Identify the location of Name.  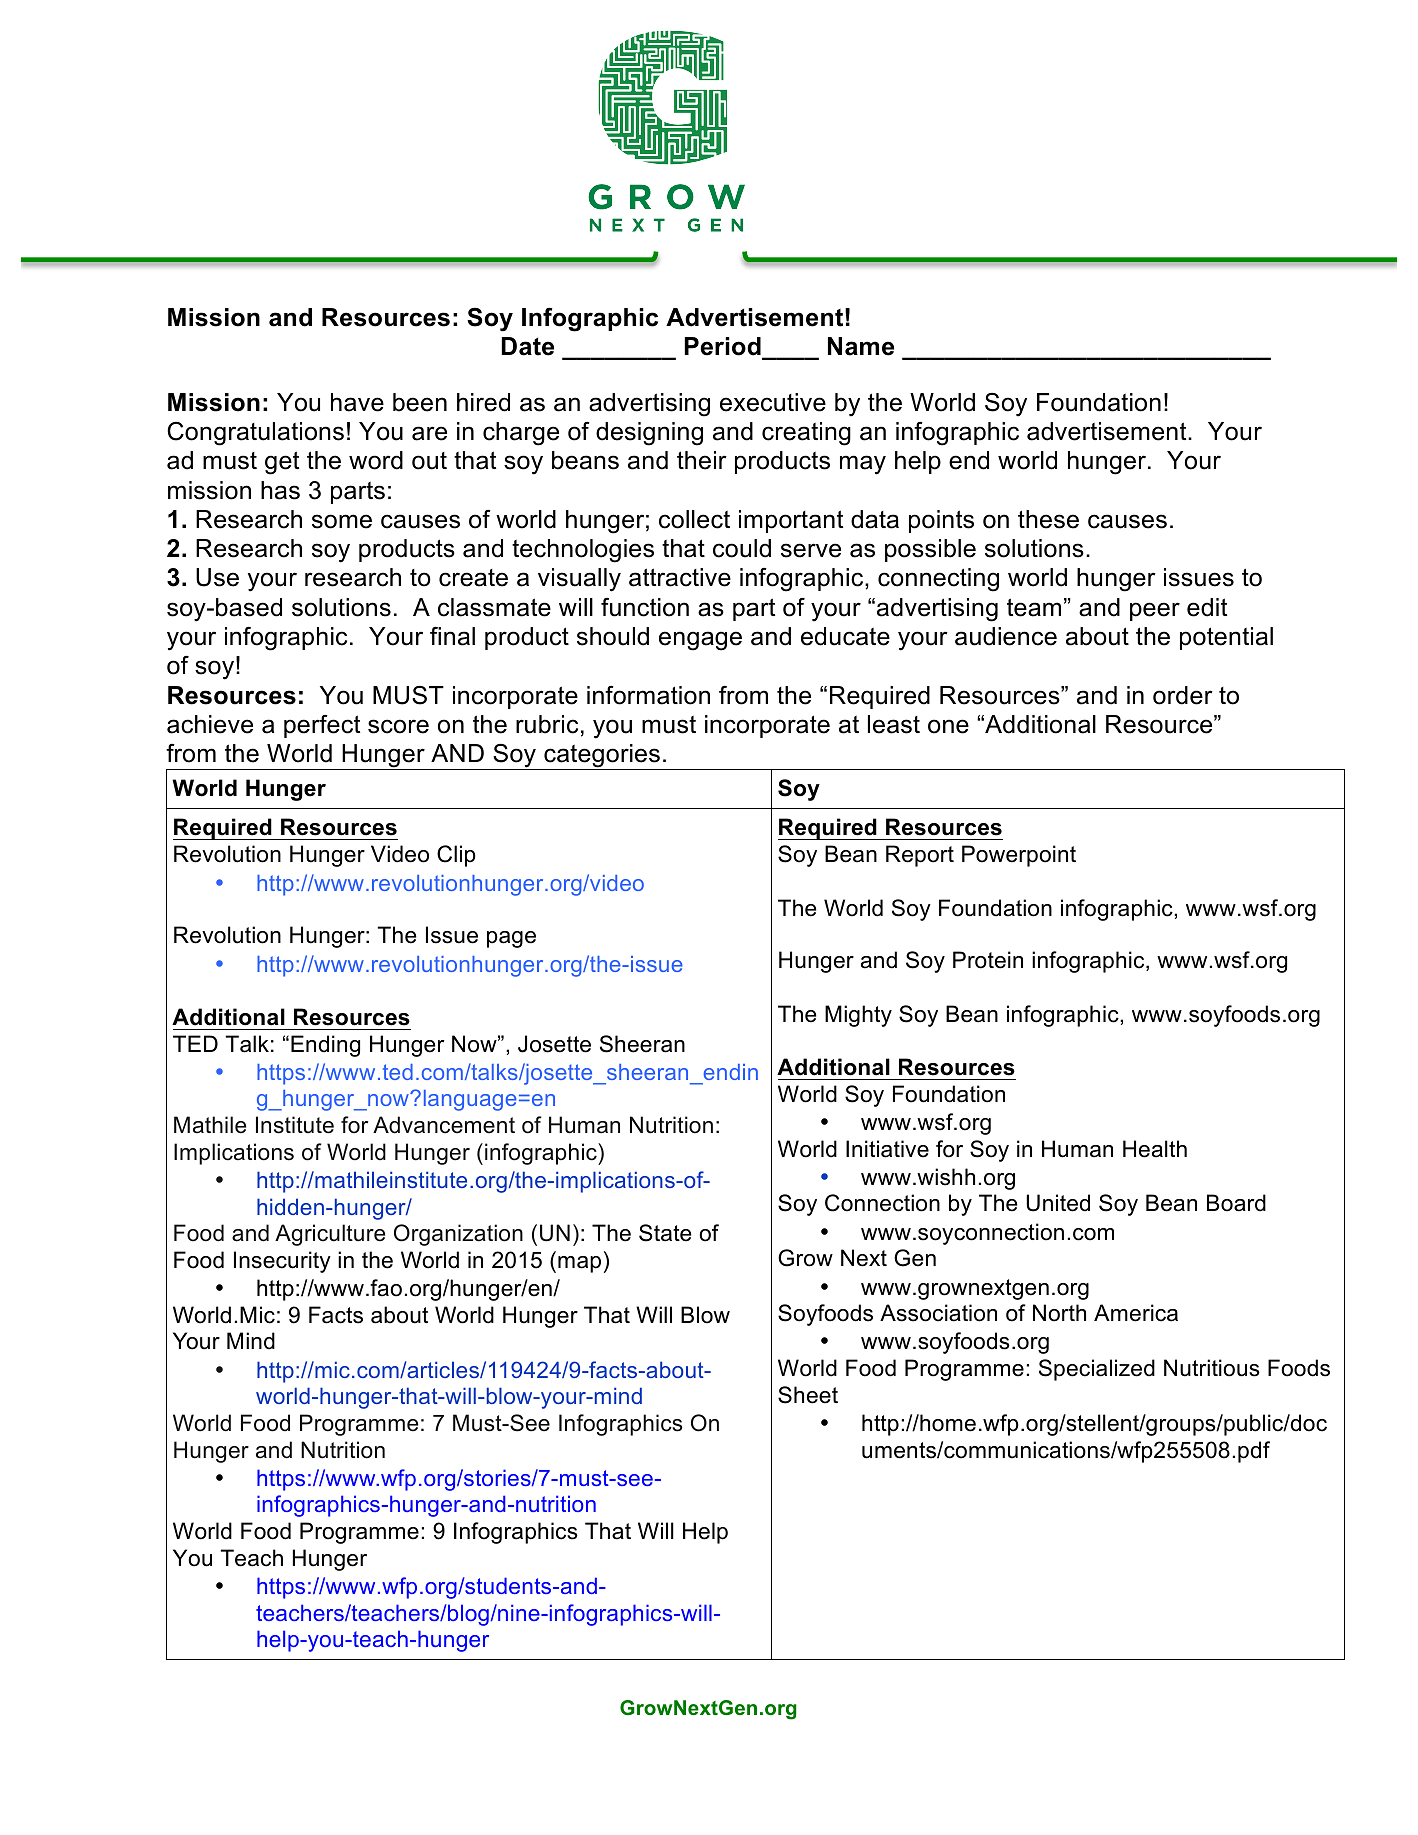
(861, 346).
